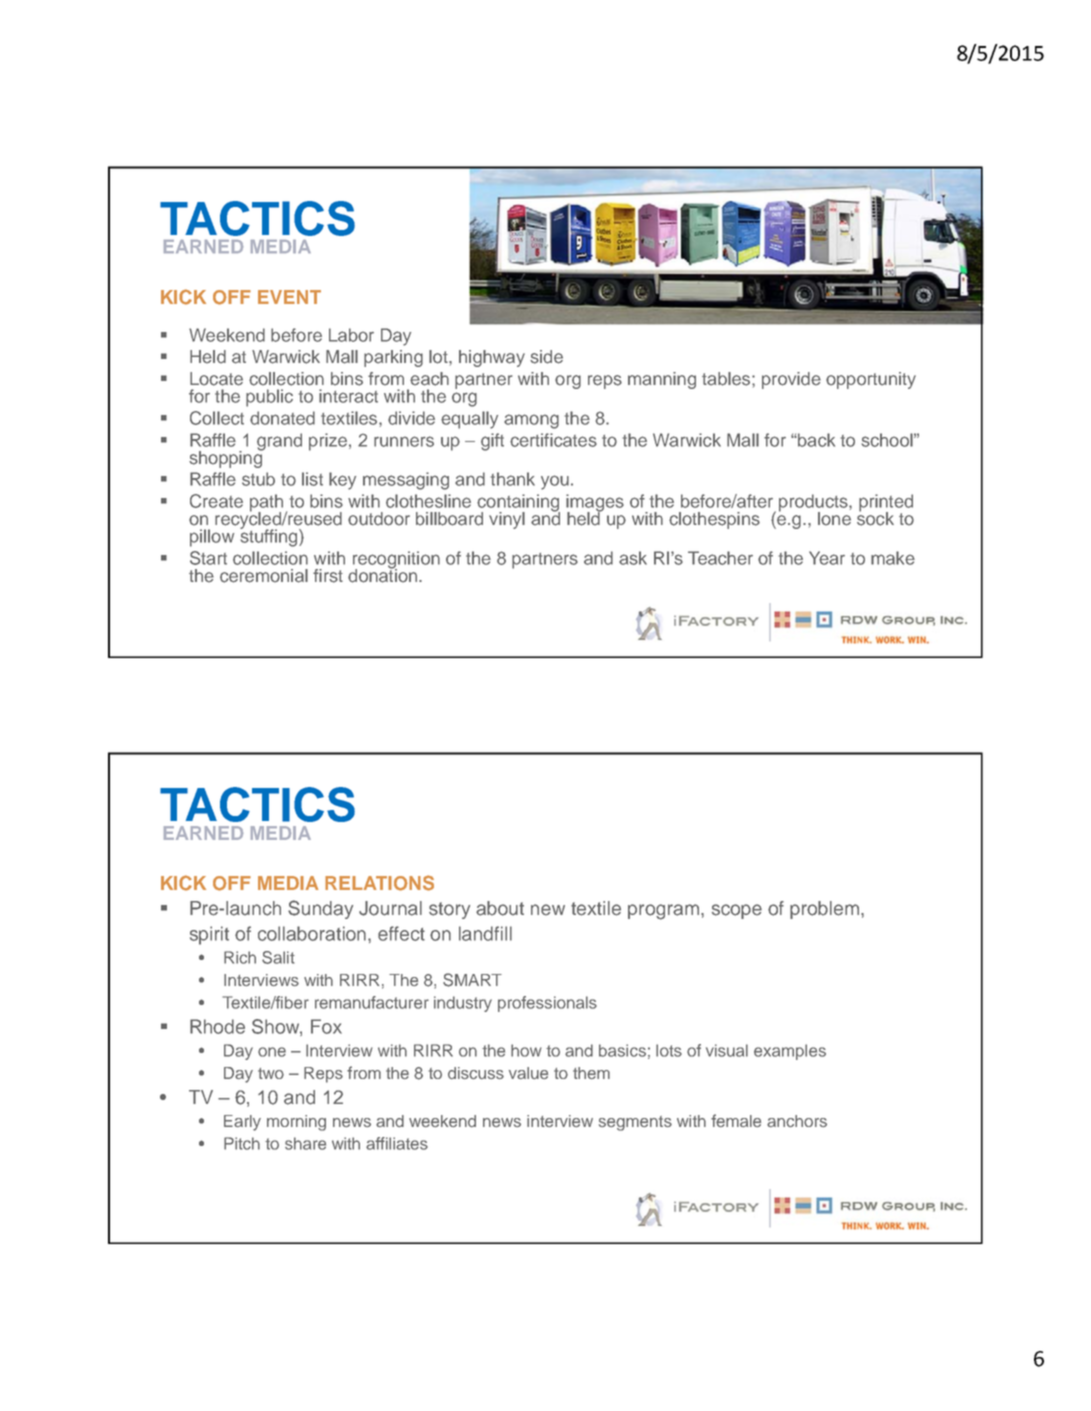  Describe the element at coordinates (518, 504) in the document. I see `containing` at that location.
